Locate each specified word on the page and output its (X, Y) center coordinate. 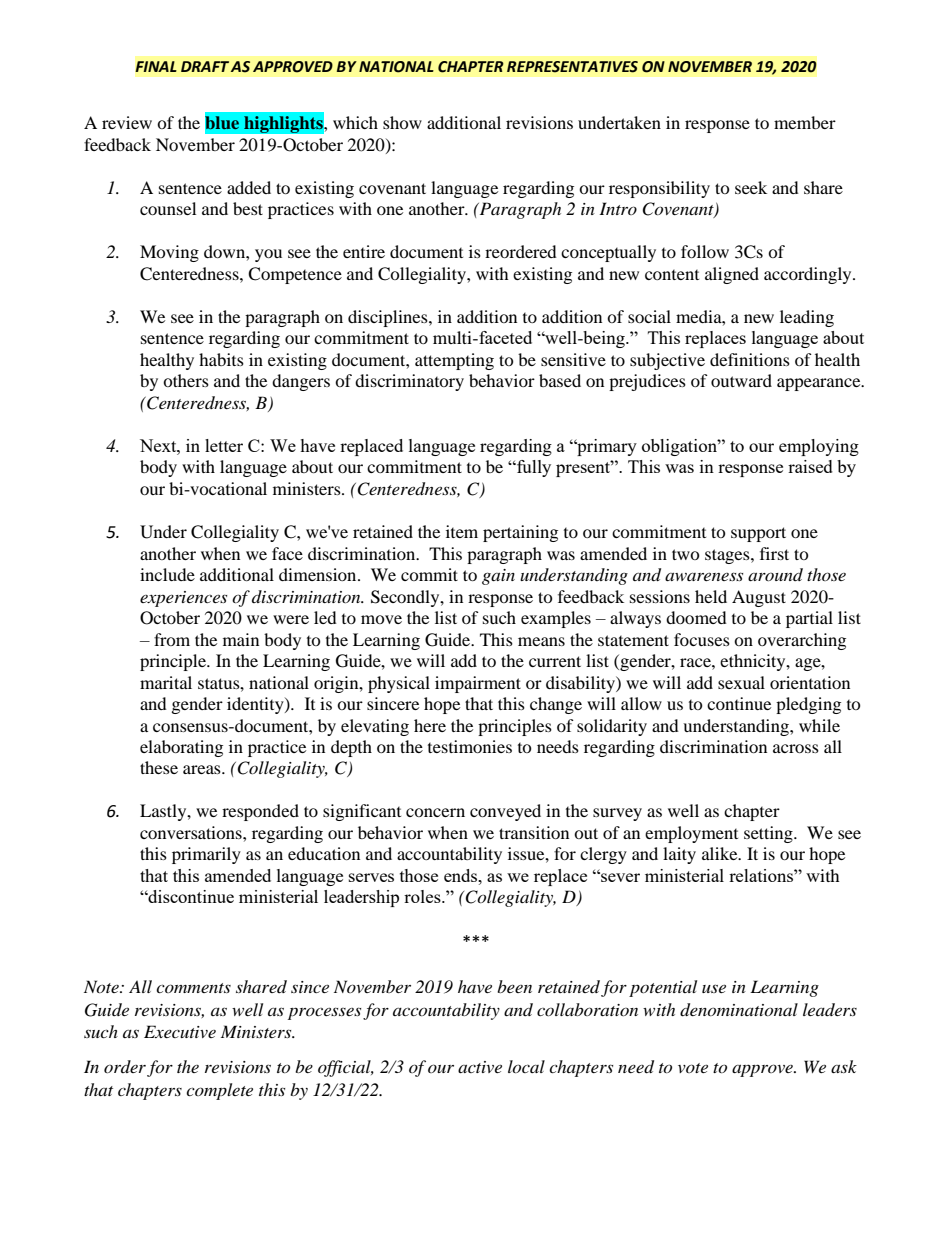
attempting (454, 361)
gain (498, 577)
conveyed (505, 812)
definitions (750, 359)
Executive (180, 1031)
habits (221, 359)
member (805, 122)
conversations (192, 832)
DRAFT (205, 66)
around (775, 574)
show (402, 122)
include (167, 574)
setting (769, 834)
